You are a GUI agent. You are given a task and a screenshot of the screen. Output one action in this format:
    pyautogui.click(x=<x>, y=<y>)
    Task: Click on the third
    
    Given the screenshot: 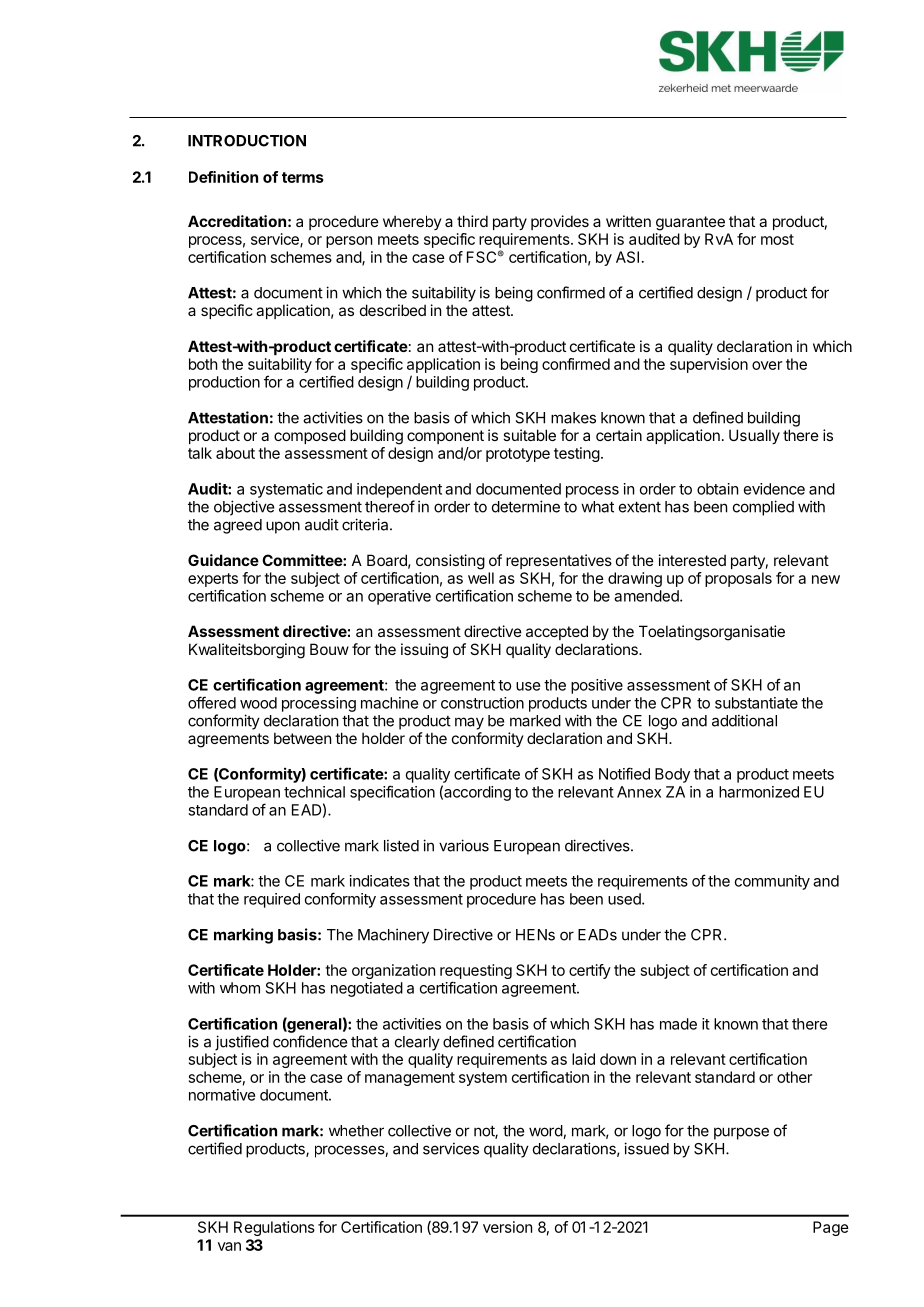 What is the action you would take?
    pyautogui.click(x=472, y=221)
